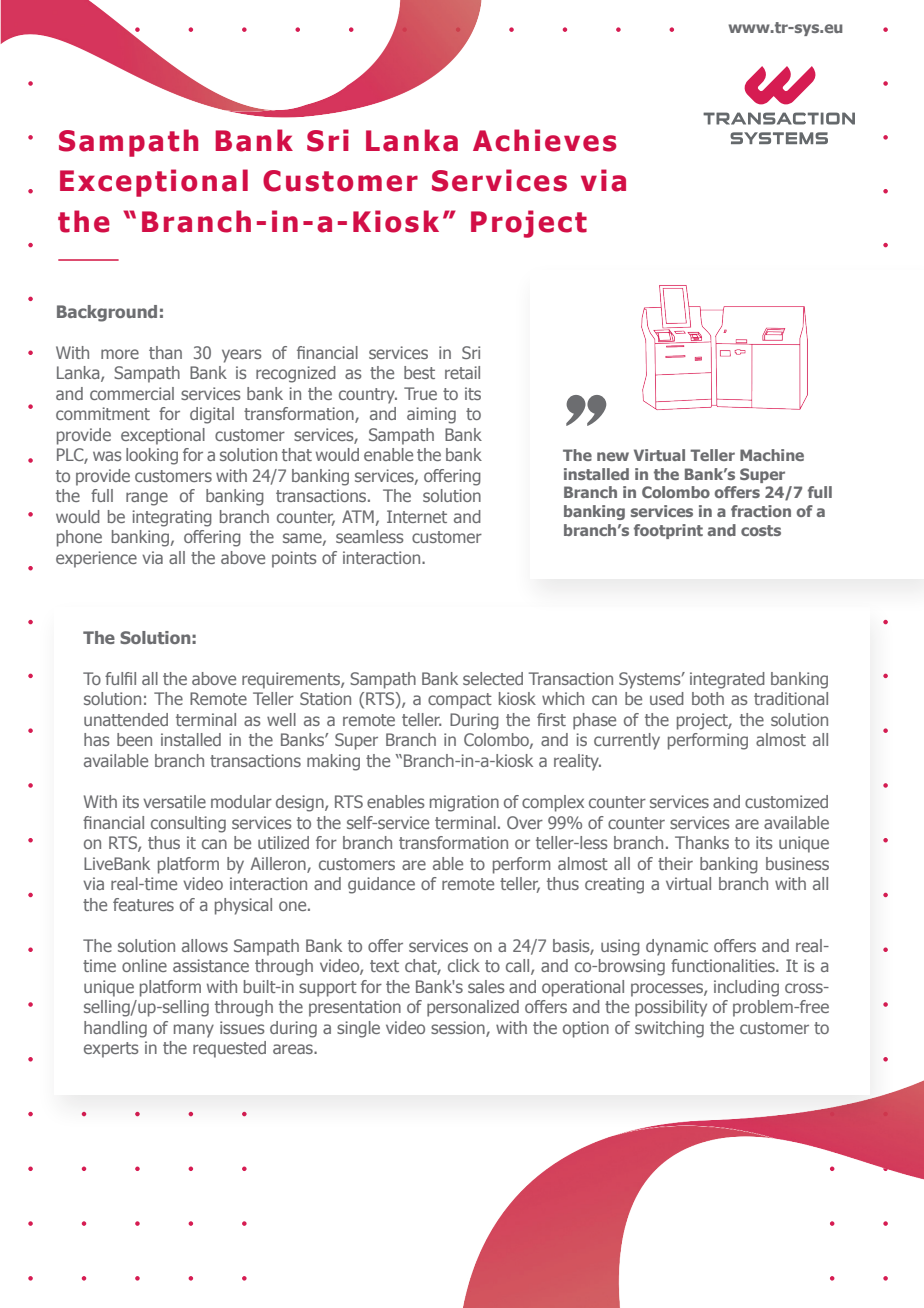 This page has height=1308, width=924. I want to click on migration, so click(464, 803).
